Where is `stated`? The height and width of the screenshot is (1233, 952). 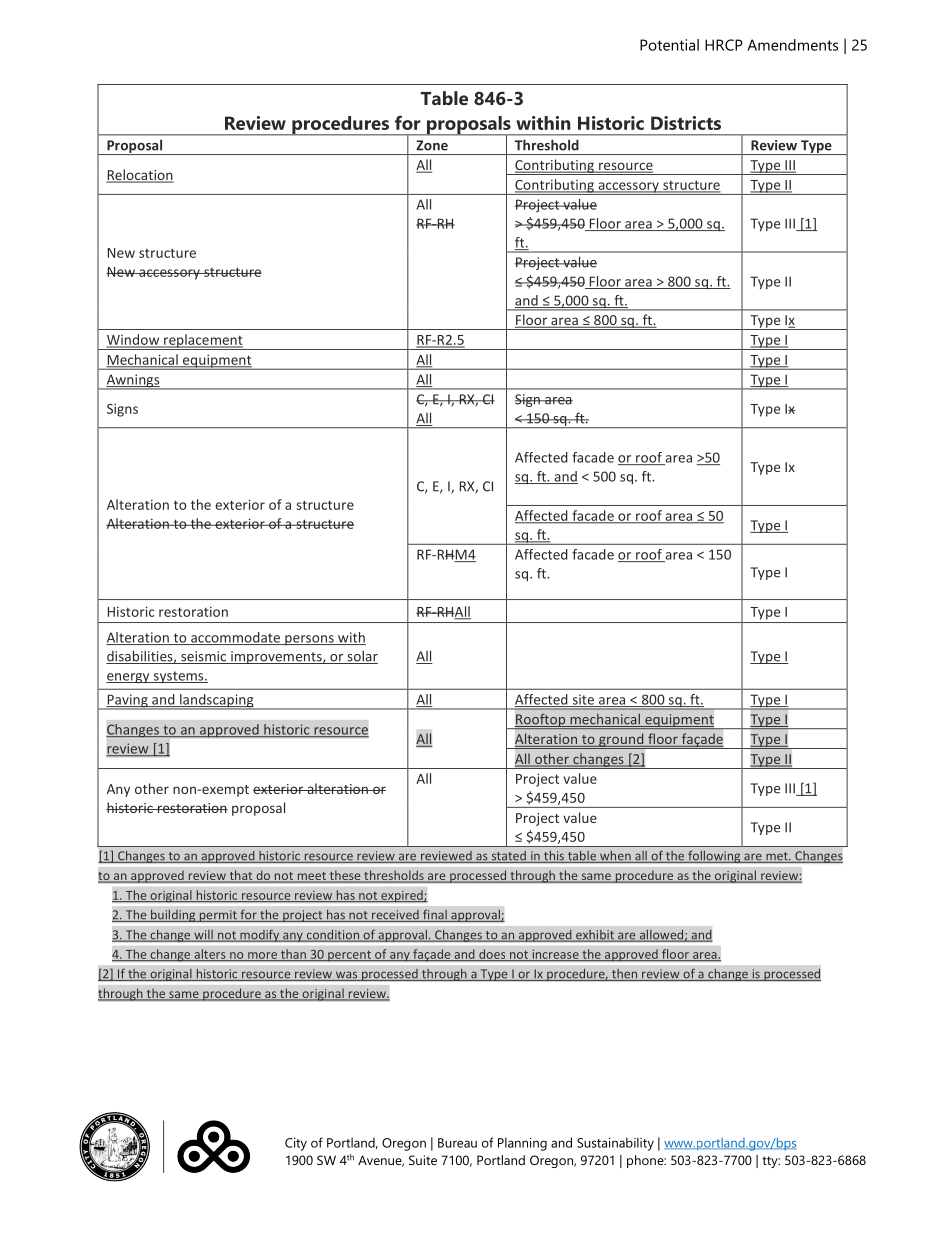
stated is located at coordinates (508, 857).
